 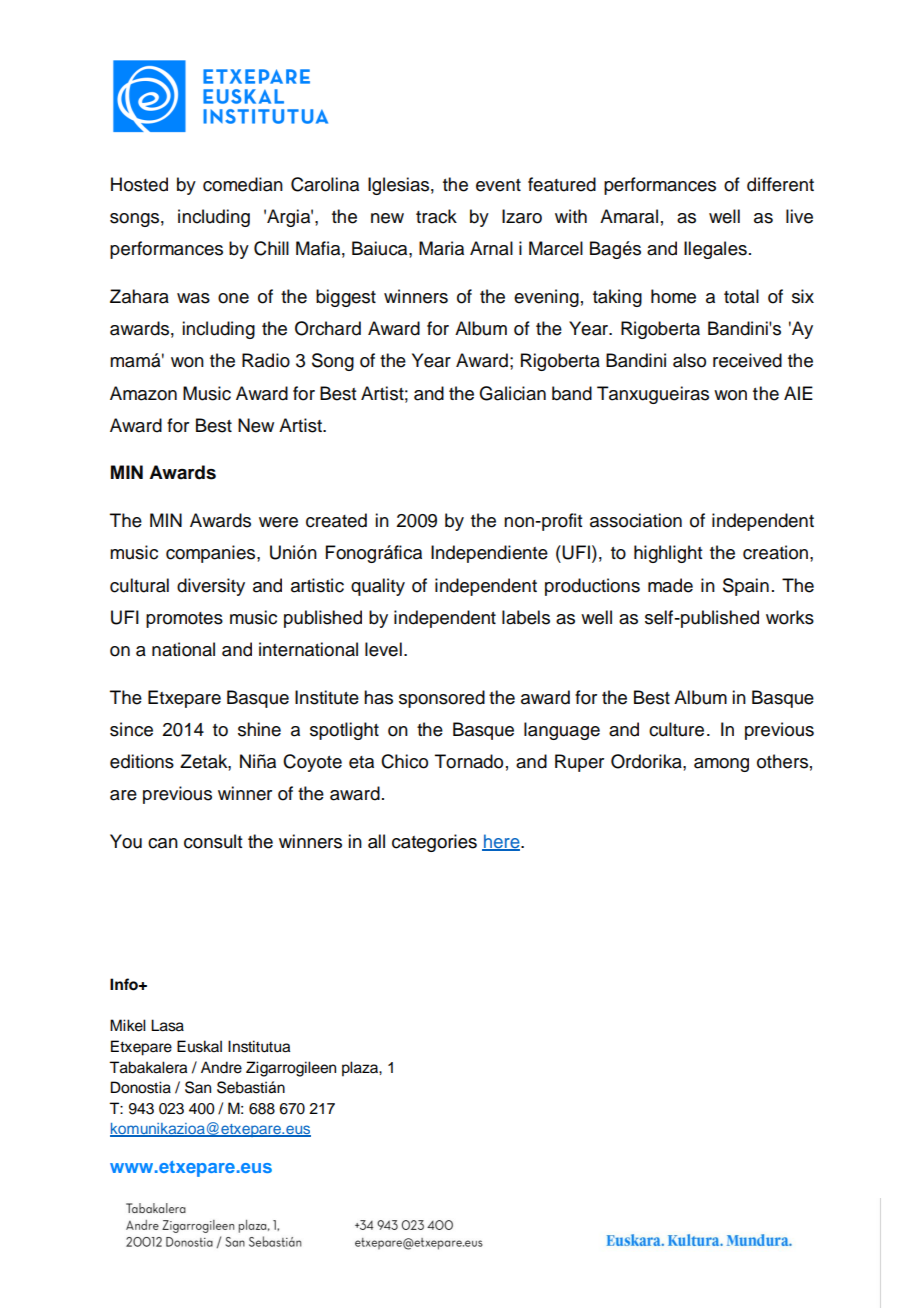 What do you see at coordinates (184, 620) in the screenshot?
I see `promotes` at bounding box center [184, 620].
